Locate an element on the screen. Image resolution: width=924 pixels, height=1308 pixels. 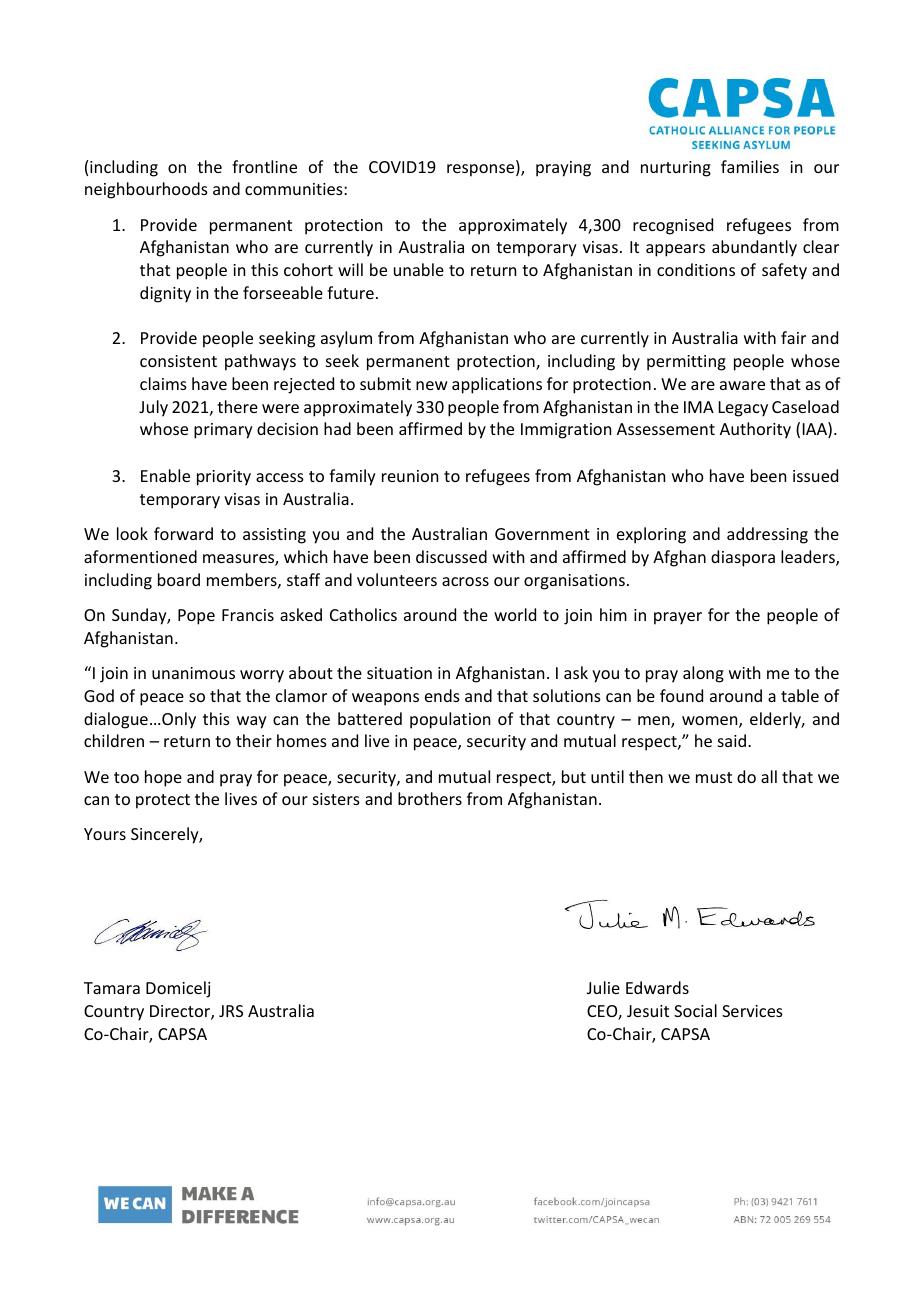
population is located at coordinates (450, 720).
